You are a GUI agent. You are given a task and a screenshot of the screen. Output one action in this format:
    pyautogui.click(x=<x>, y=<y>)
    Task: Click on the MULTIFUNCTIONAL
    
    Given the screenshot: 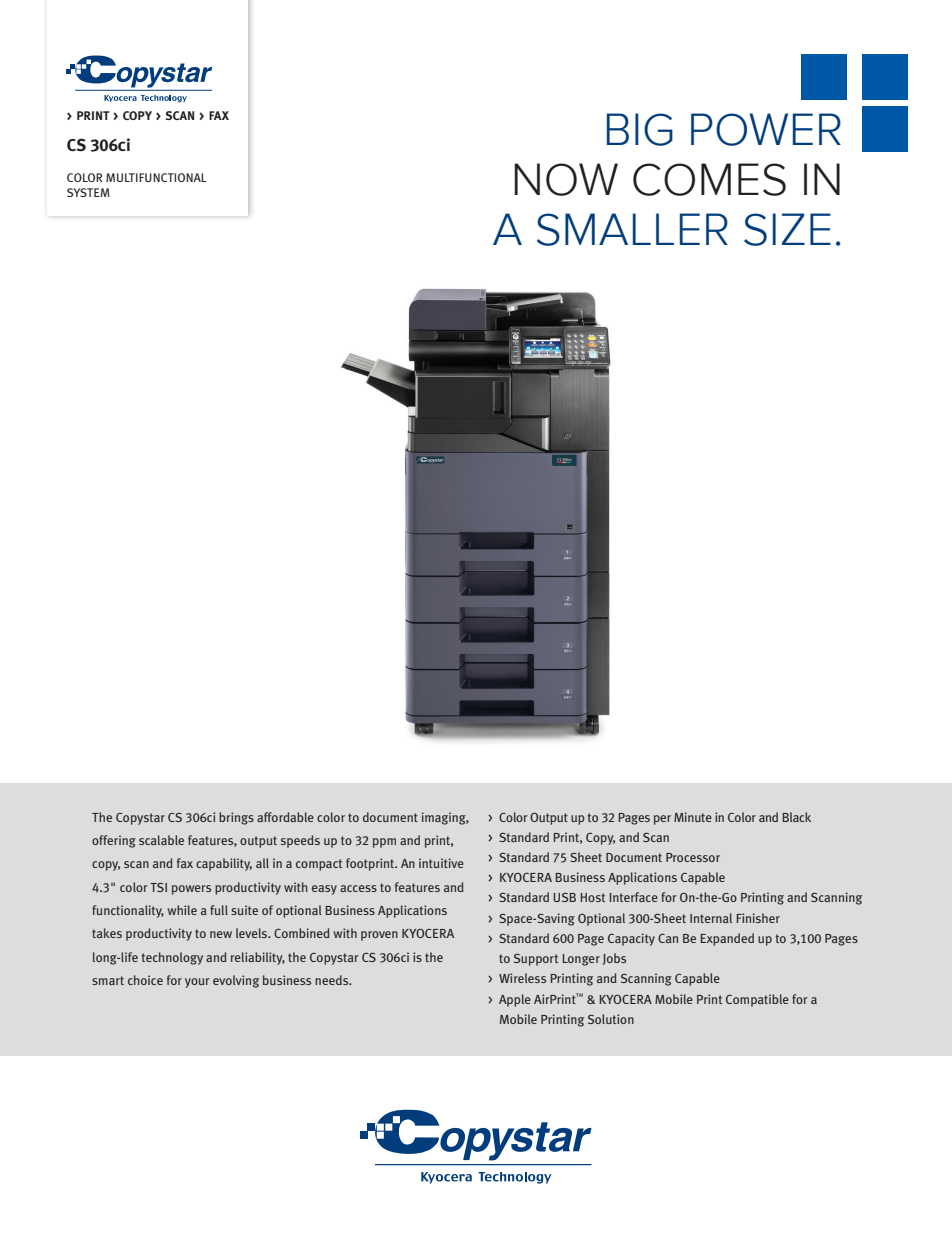 What is the action you would take?
    pyautogui.click(x=156, y=177)
